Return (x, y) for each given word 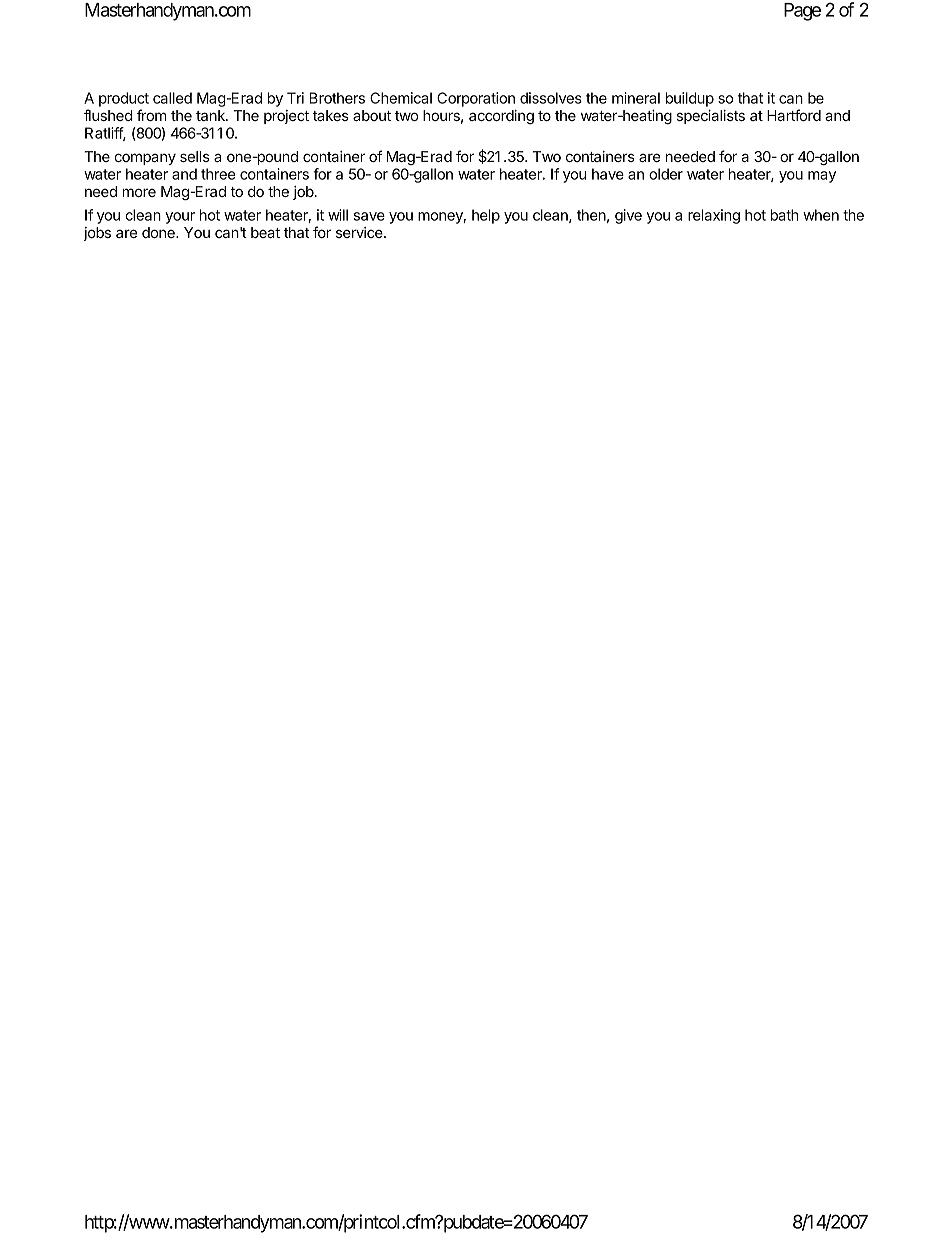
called (172, 98)
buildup (690, 99)
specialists (711, 117)
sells (195, 156)
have (608, 174)
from (151, 115)
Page (802, 12)
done (159, 232)
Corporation (476, 99)
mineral (636, 98)
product (124, 99)
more (139, 192)
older (666, 174)
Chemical (401, 98)
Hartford (794, 115)
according (501, 117)
